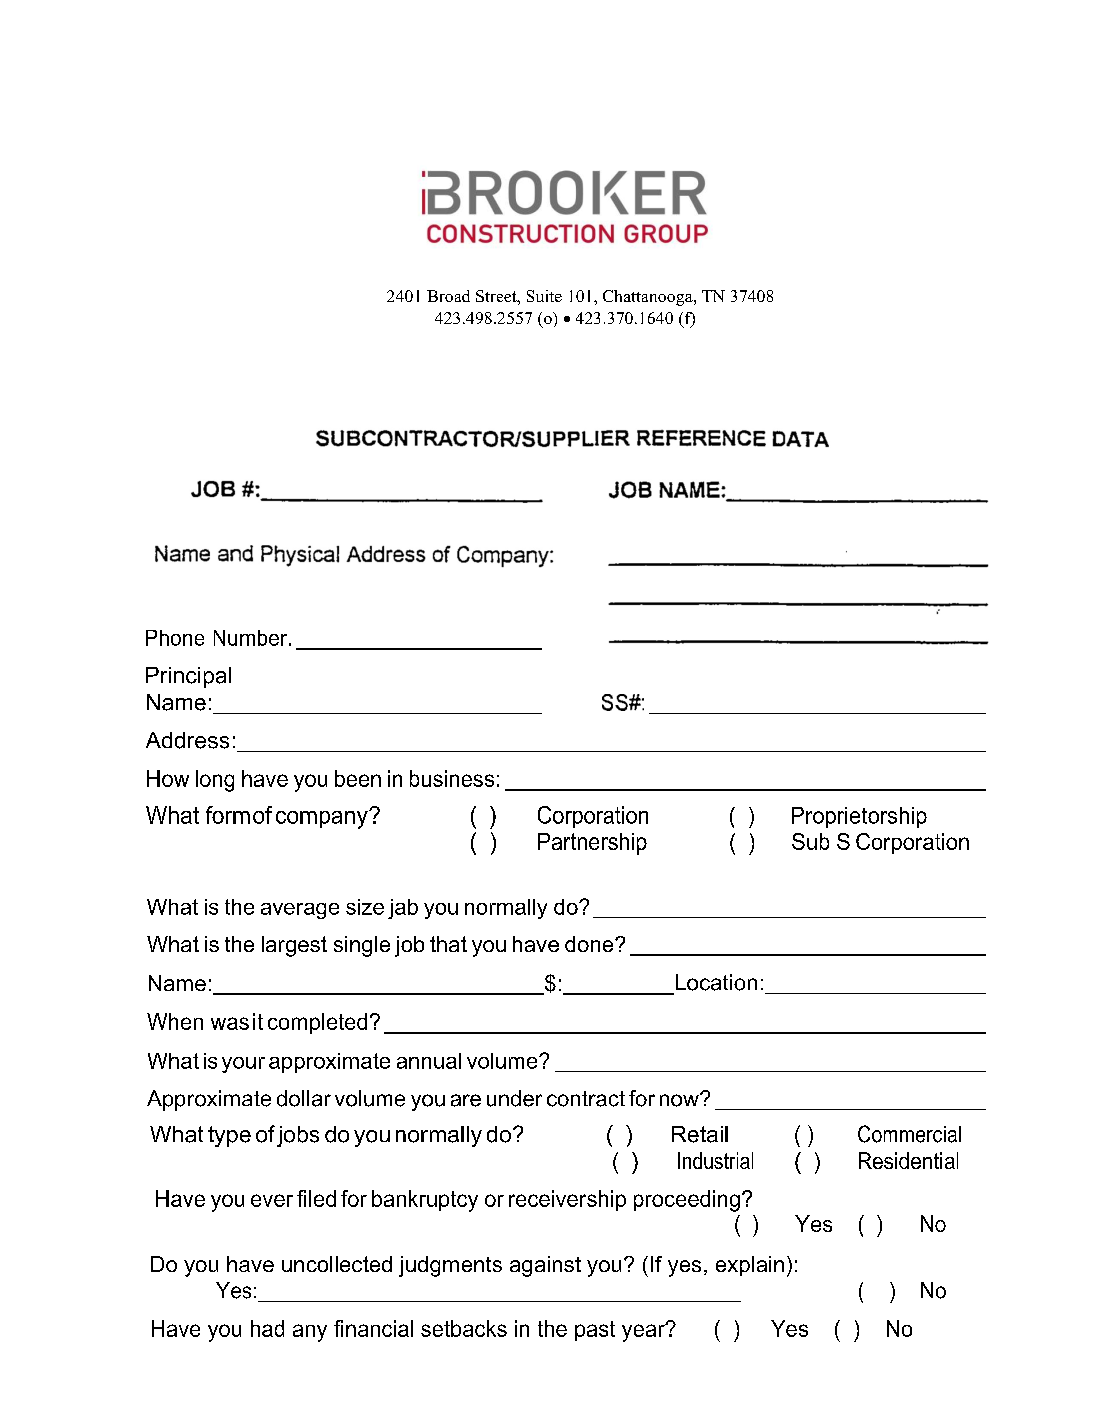 The height and width of the screenshot is (1414, 1093). Describe the element at coordinates (267, 1328) in the screenshot. I see `had` at that location.
